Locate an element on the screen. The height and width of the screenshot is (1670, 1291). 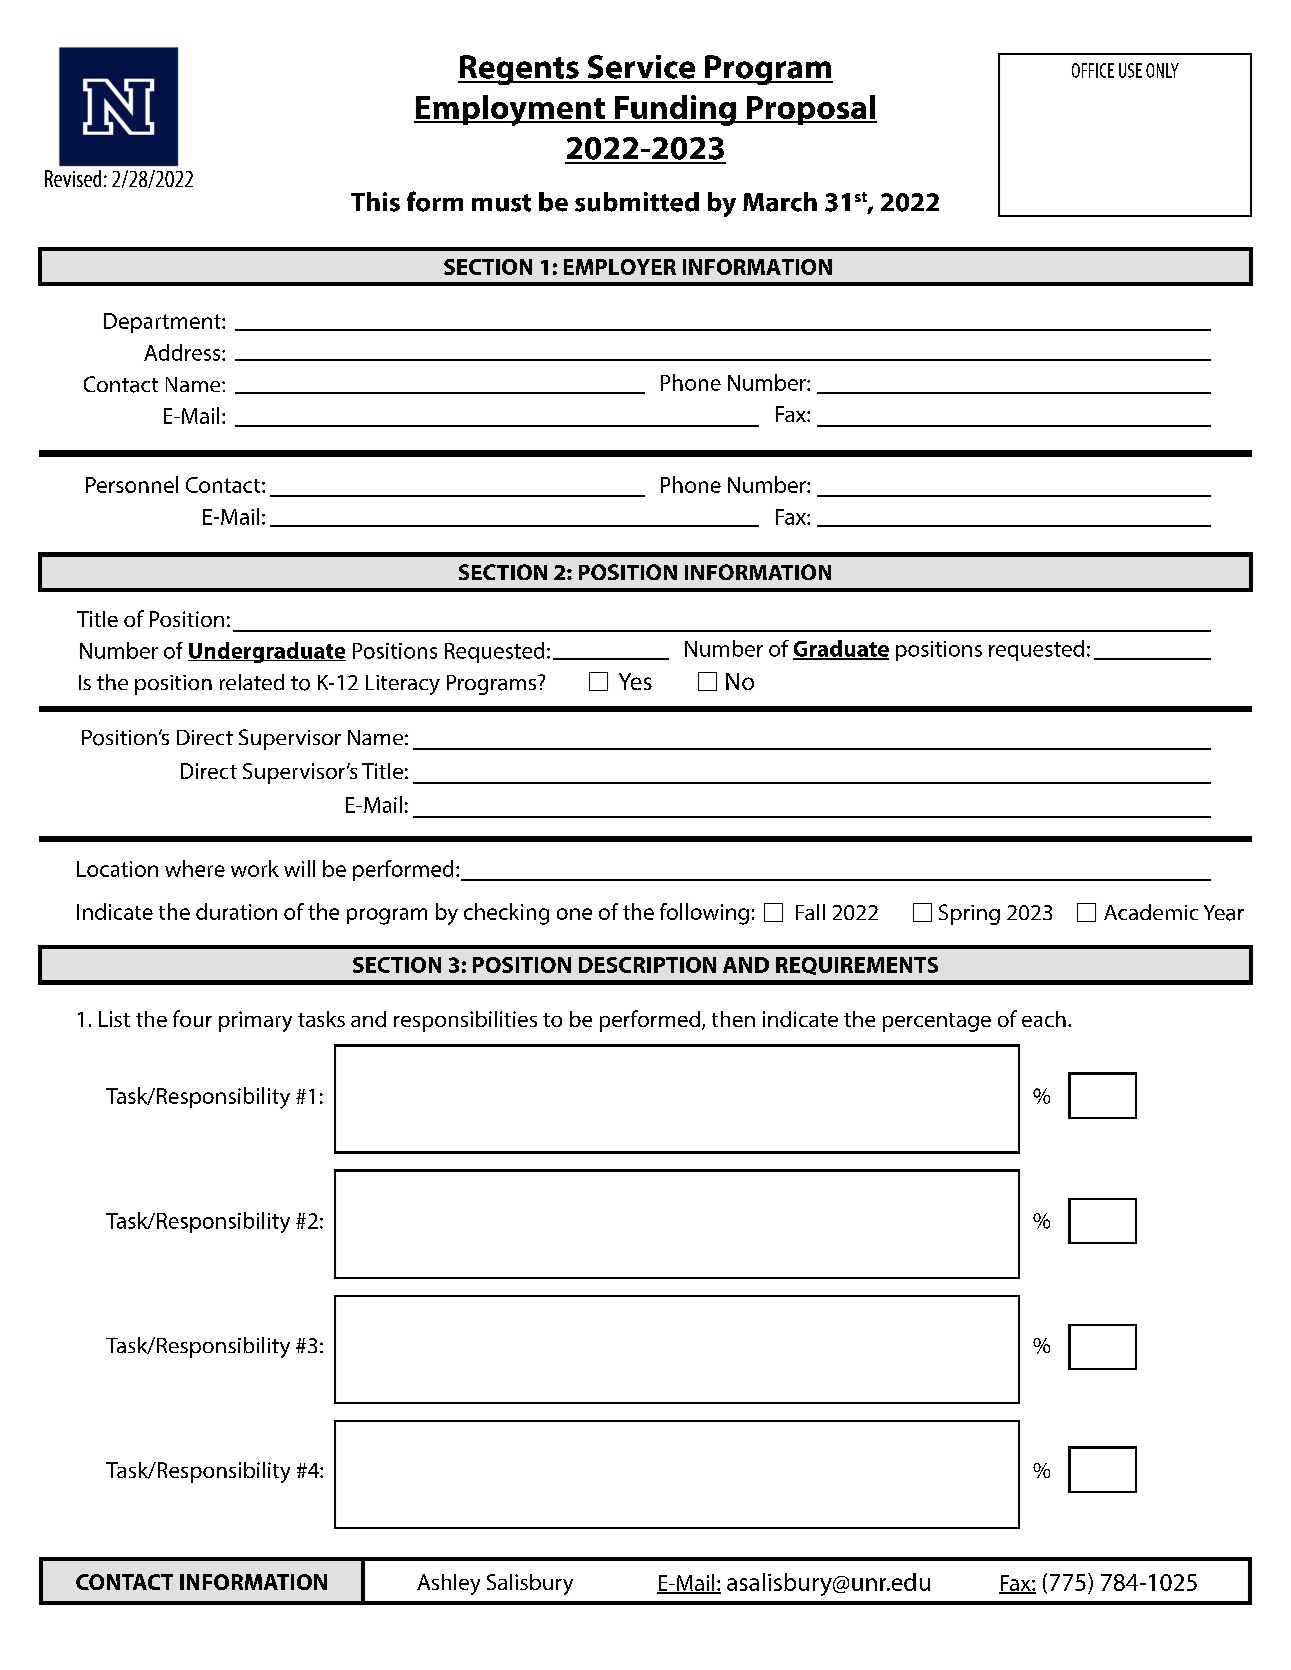
where is located at coordinates (195, 868).
